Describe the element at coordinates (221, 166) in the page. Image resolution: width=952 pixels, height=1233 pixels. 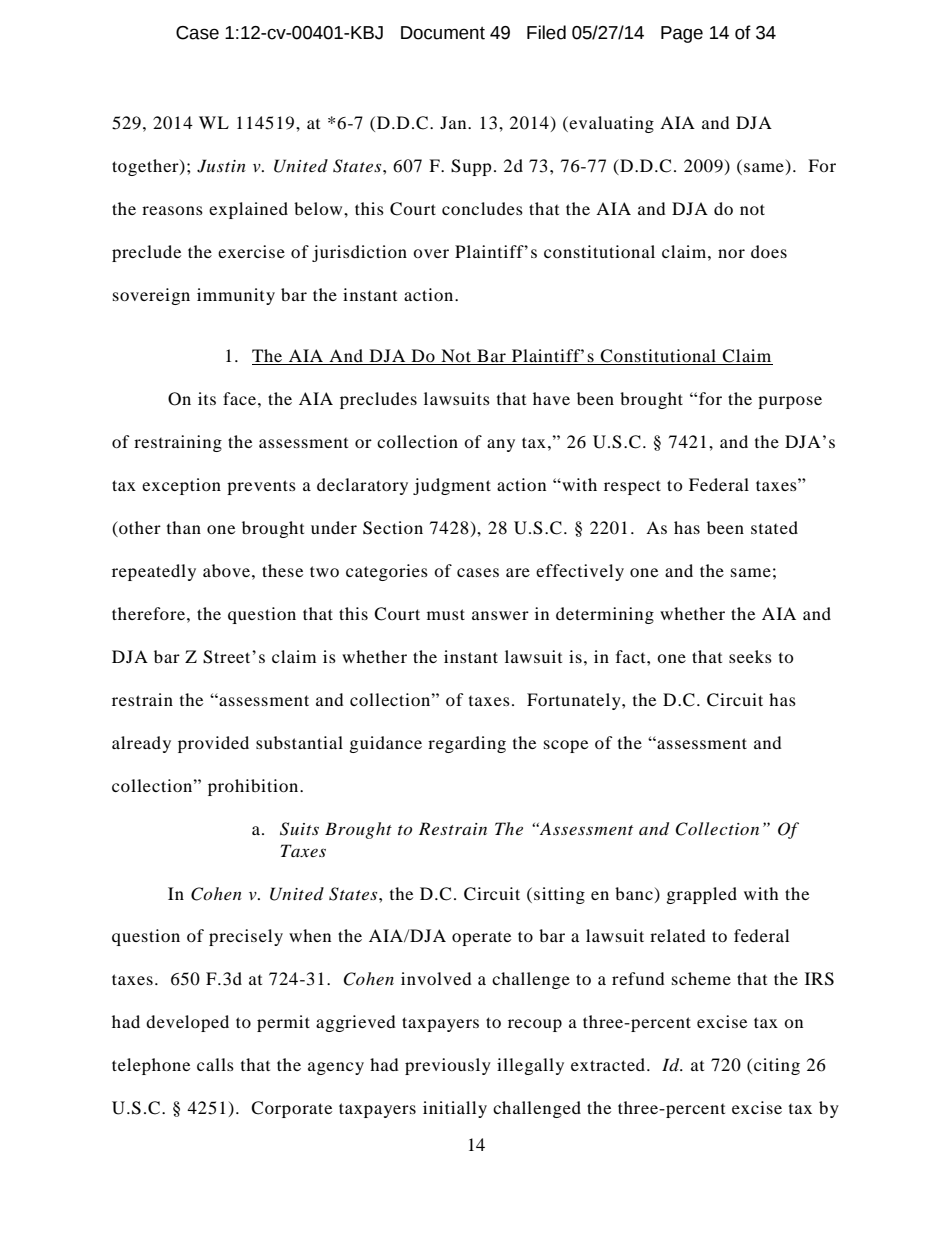
I see `Justin` at that location.
